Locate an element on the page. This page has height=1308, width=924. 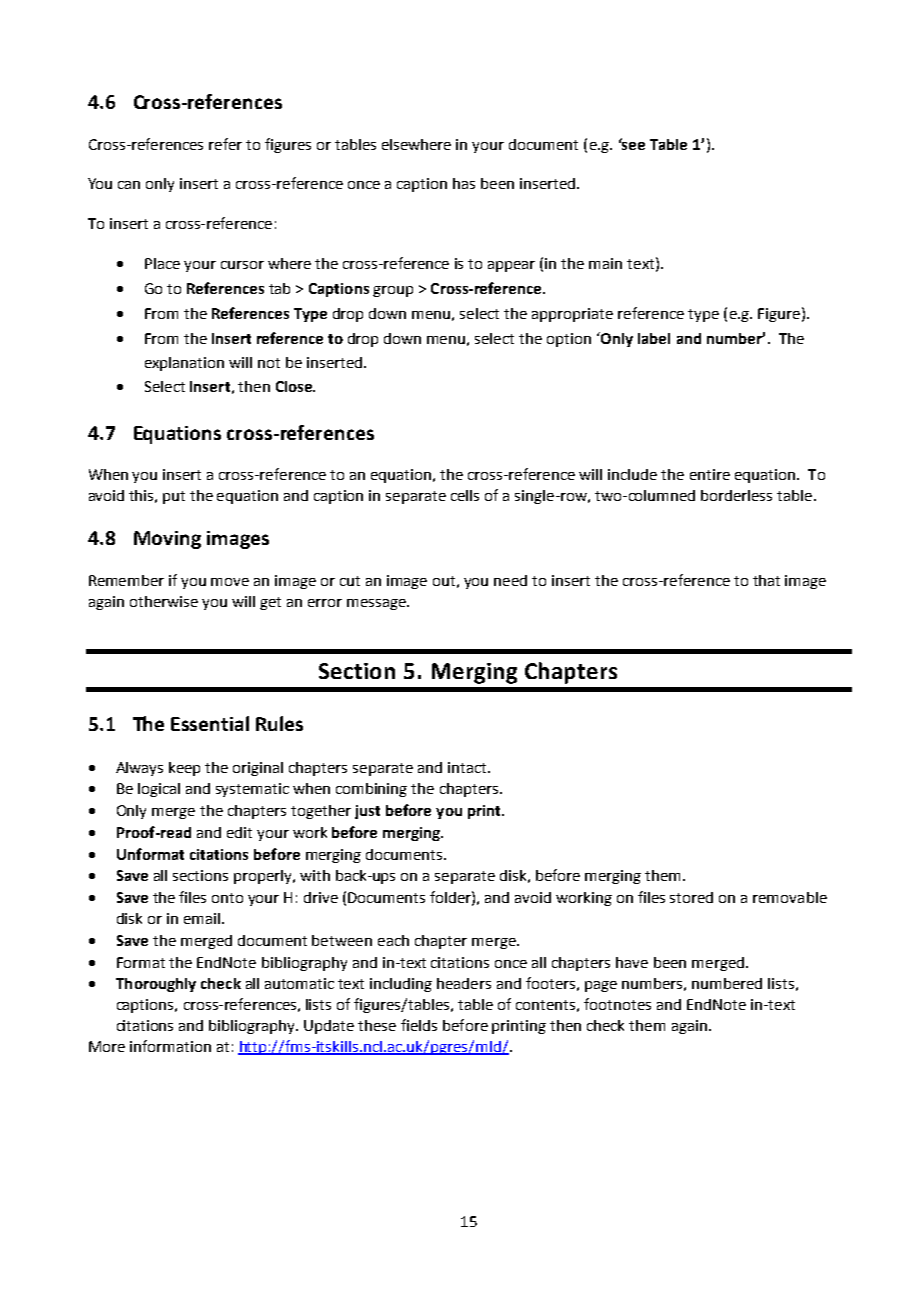
cells is located at coordinates (465, 495).
